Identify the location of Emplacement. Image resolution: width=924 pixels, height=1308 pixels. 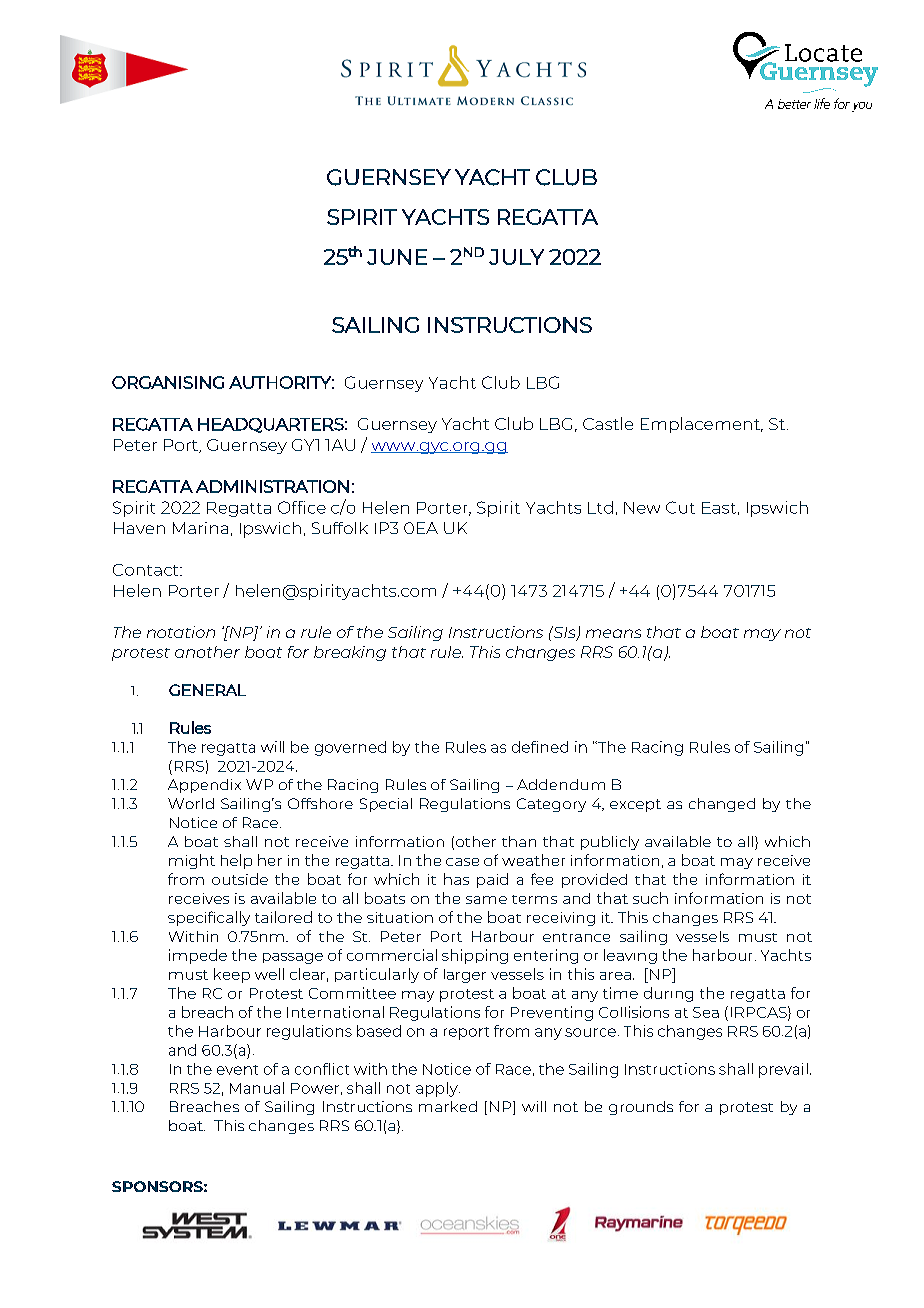
(701, 425).
